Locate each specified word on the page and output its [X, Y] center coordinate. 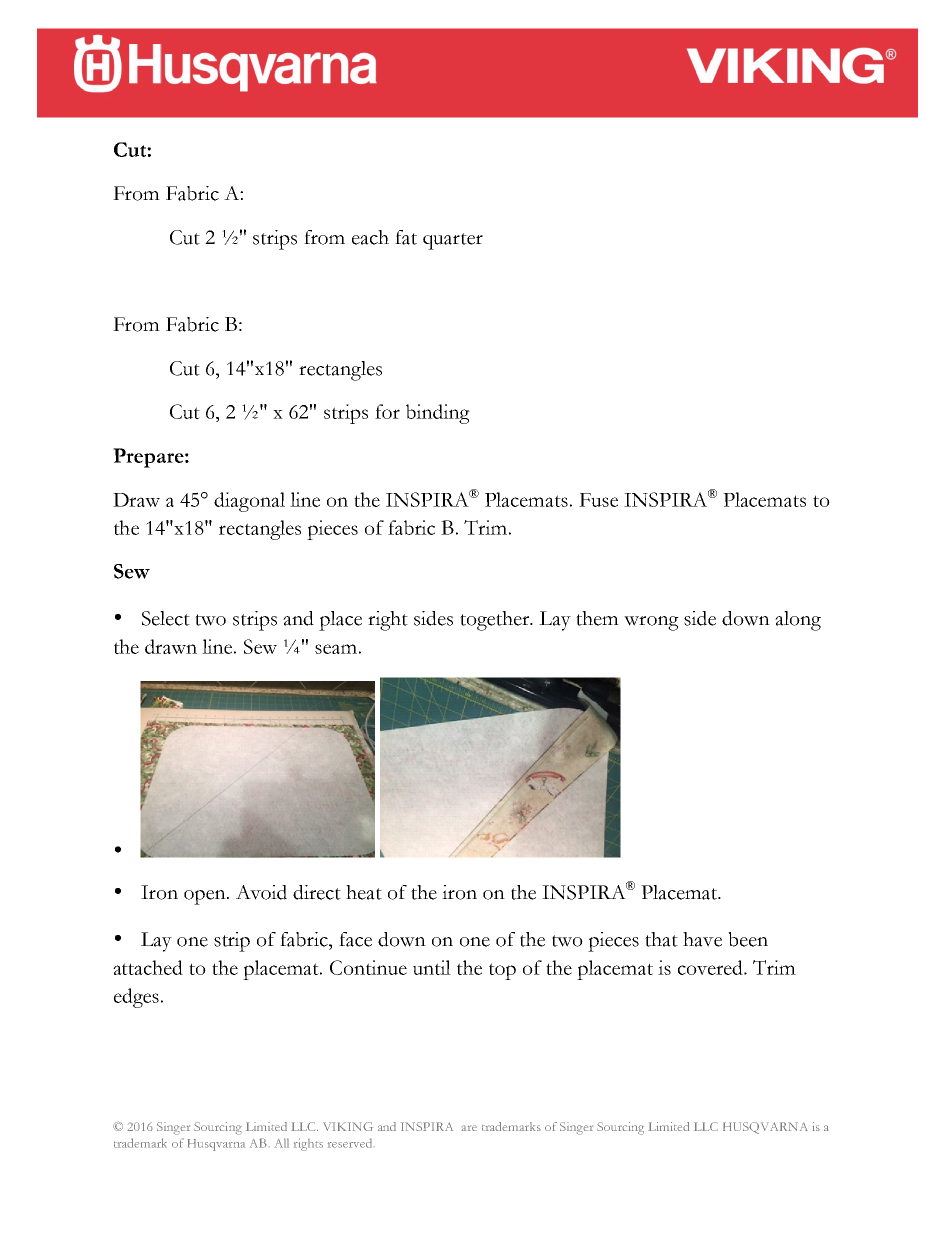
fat [406, 237]
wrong [651, 623]
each [370, 237]
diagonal [249, 502]
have [702, 939]
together [496, 621]
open [206, 897]
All [282, 1143]
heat [364, 892]
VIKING [348, 1126]
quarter [453, 241]
